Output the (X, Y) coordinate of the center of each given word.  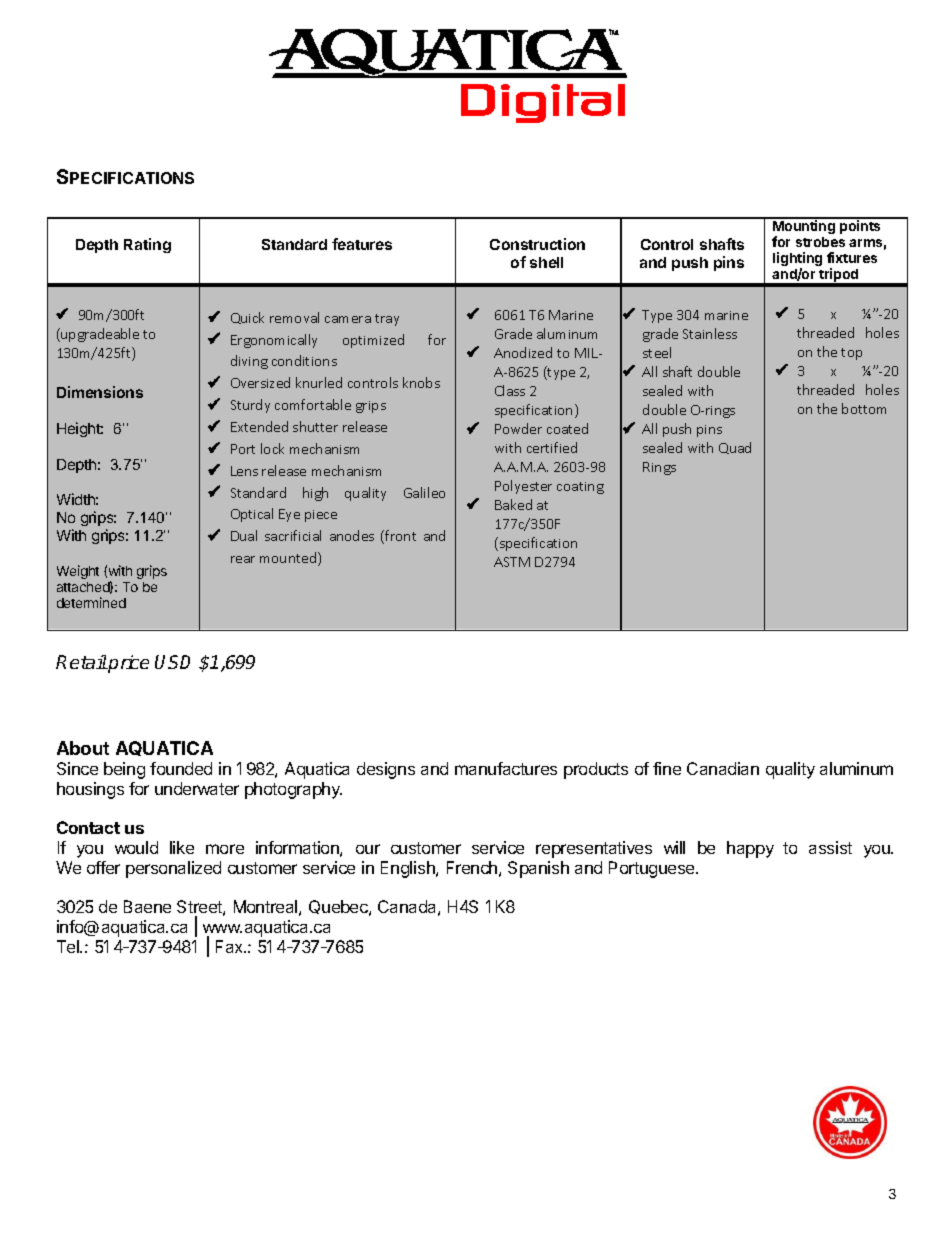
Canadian (723, 768)
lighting (797, 260)
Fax (231, 946)
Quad (735, 448)
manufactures (506, 768)
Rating (147, 245)
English (409, 869)
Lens (244, 471)
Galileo (424, 492)
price (128, 664)
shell (546, 262)
